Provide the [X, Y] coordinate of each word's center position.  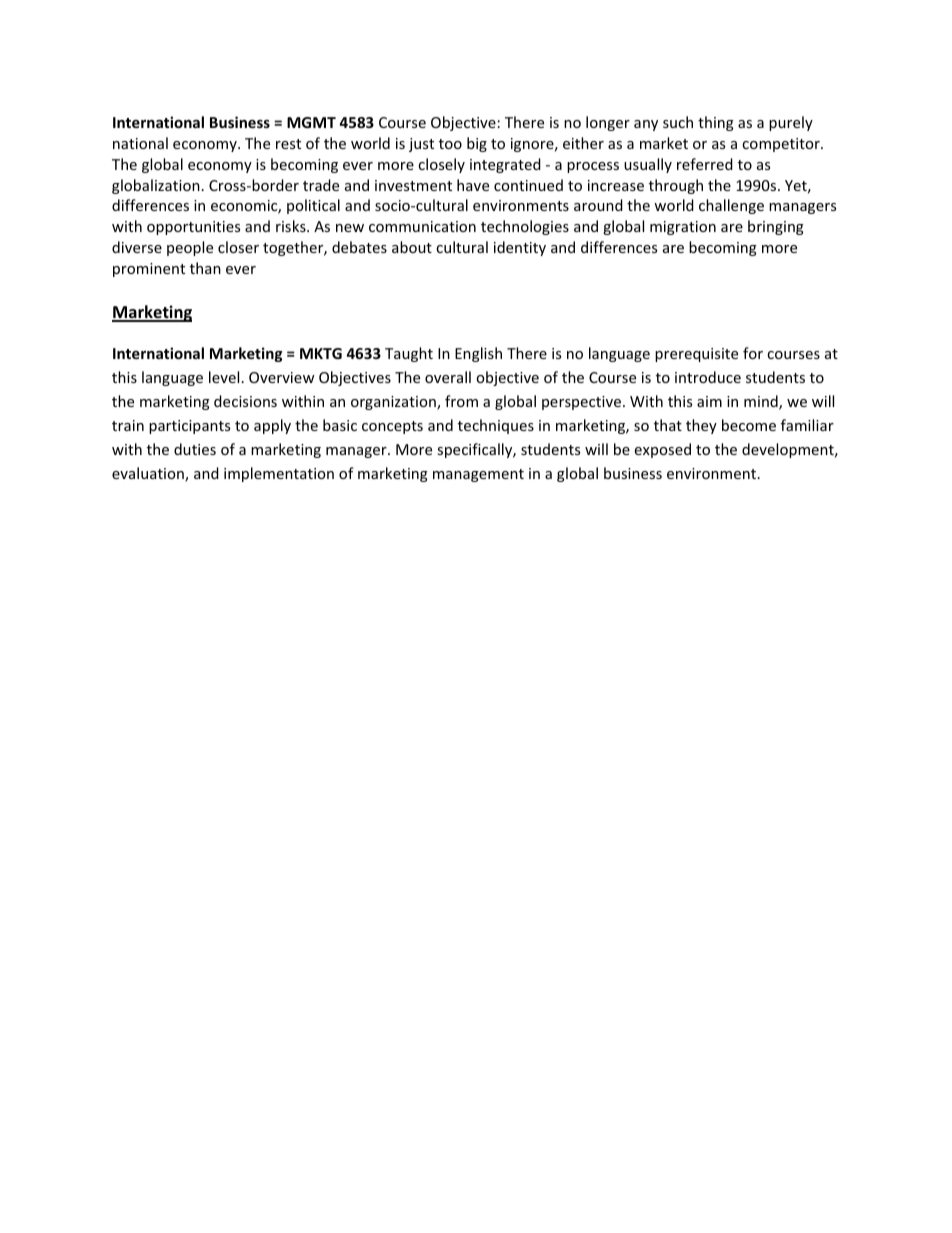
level [224, 377]
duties [195, 449]
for [753, 353]
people [190, 248]
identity [520, 248]
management [478, 475]
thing [716, 123]
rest [288, 144]
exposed [663, 450]
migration [683, 228]
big [477, 144]
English [478, 354]
